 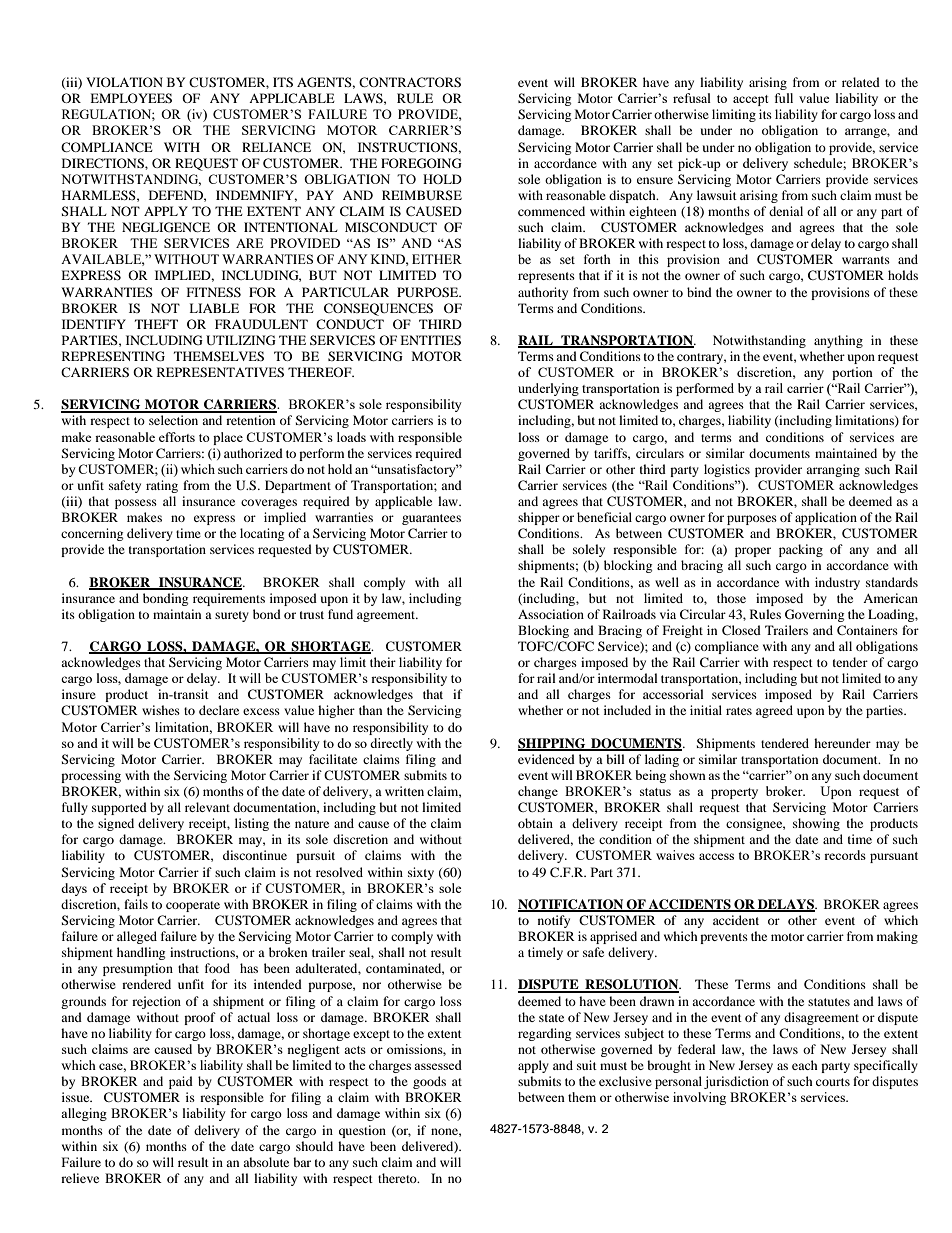 I want to click on Association, so click(x=551, y=614).
